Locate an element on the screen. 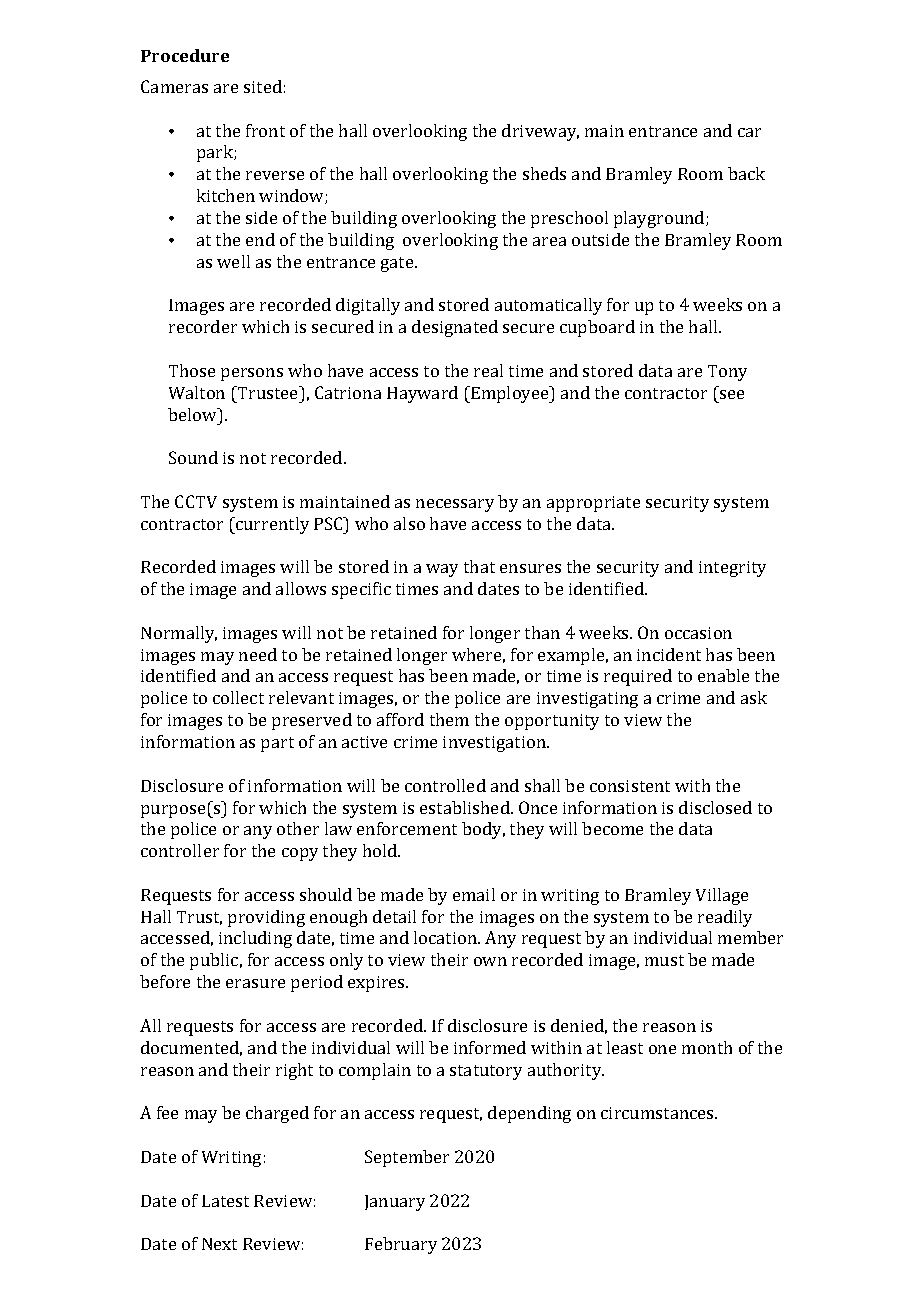 The width and height of the screenshot is (924, 1308). need is located at coordinates (258, 654).
